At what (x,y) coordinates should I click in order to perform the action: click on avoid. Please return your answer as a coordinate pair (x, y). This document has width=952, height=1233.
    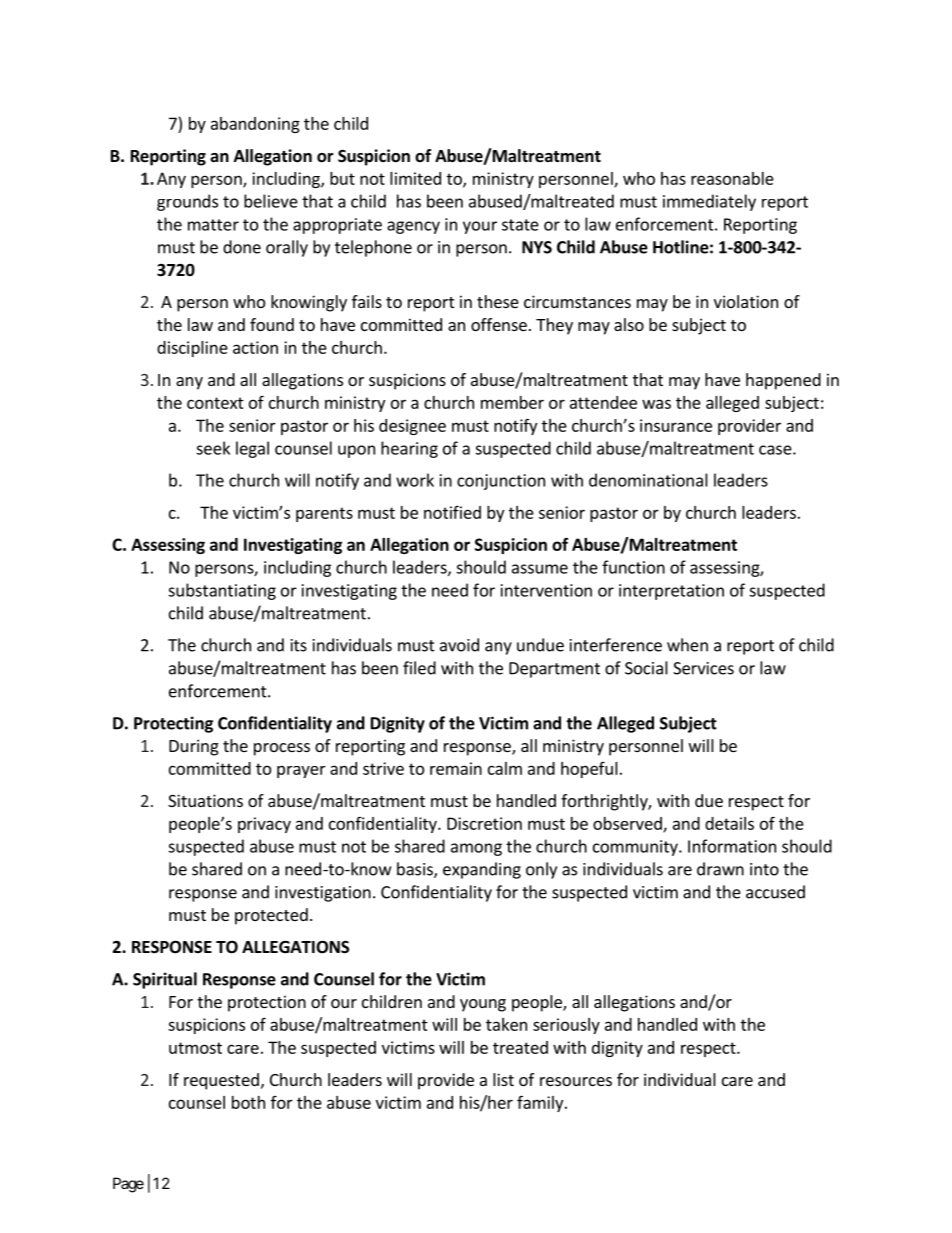
    Looking at the image, I should click on (459, 645).
